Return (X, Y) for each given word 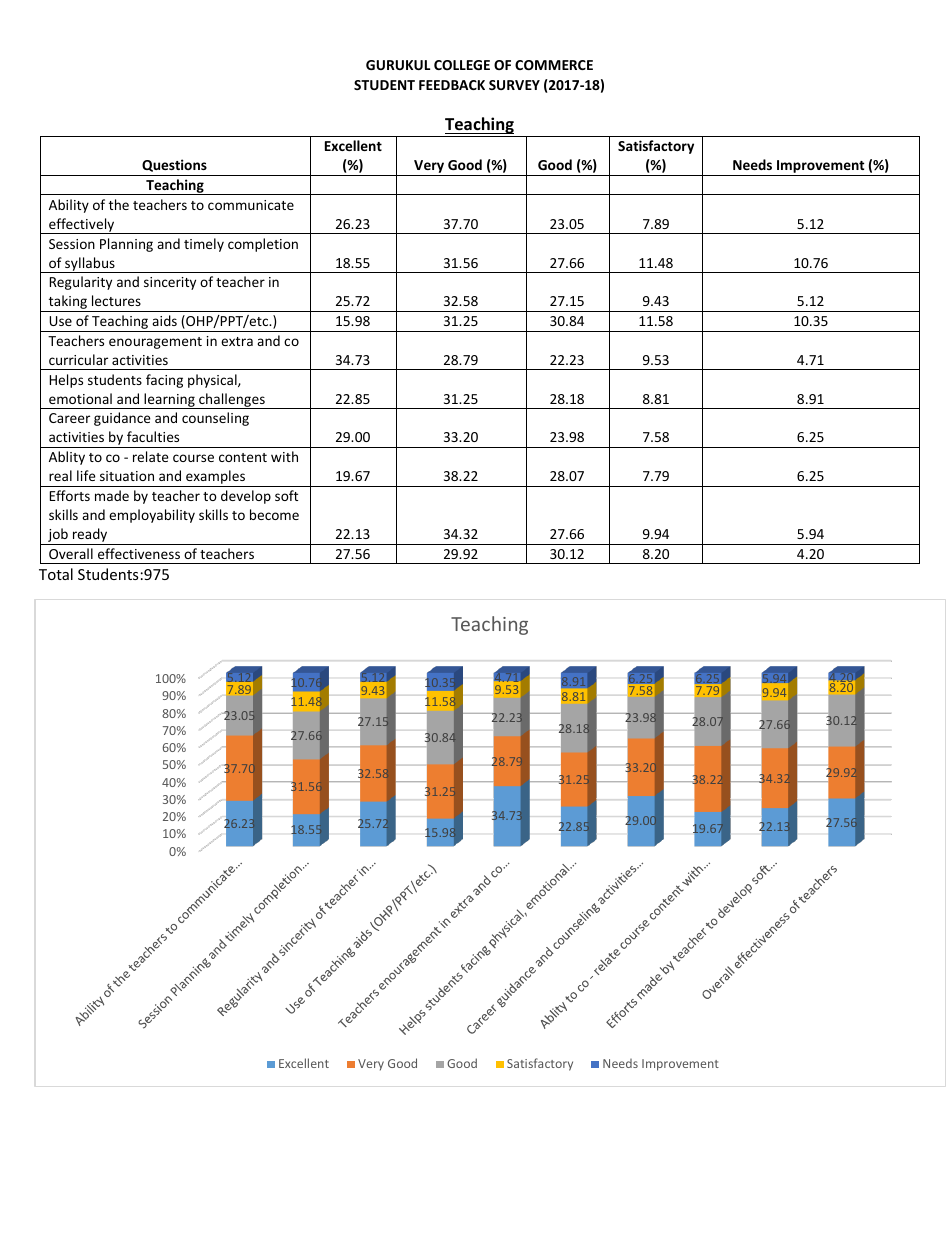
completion (263, 245)
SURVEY (514, 85)
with (284, 456)
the (119, 204)
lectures (116, 300)
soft (286, 495)
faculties (153, 436)
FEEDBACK (452, 85)
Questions (174, 165)
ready (90, 536)
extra (237, 341)
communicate (251, 205)
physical (213, 381)
